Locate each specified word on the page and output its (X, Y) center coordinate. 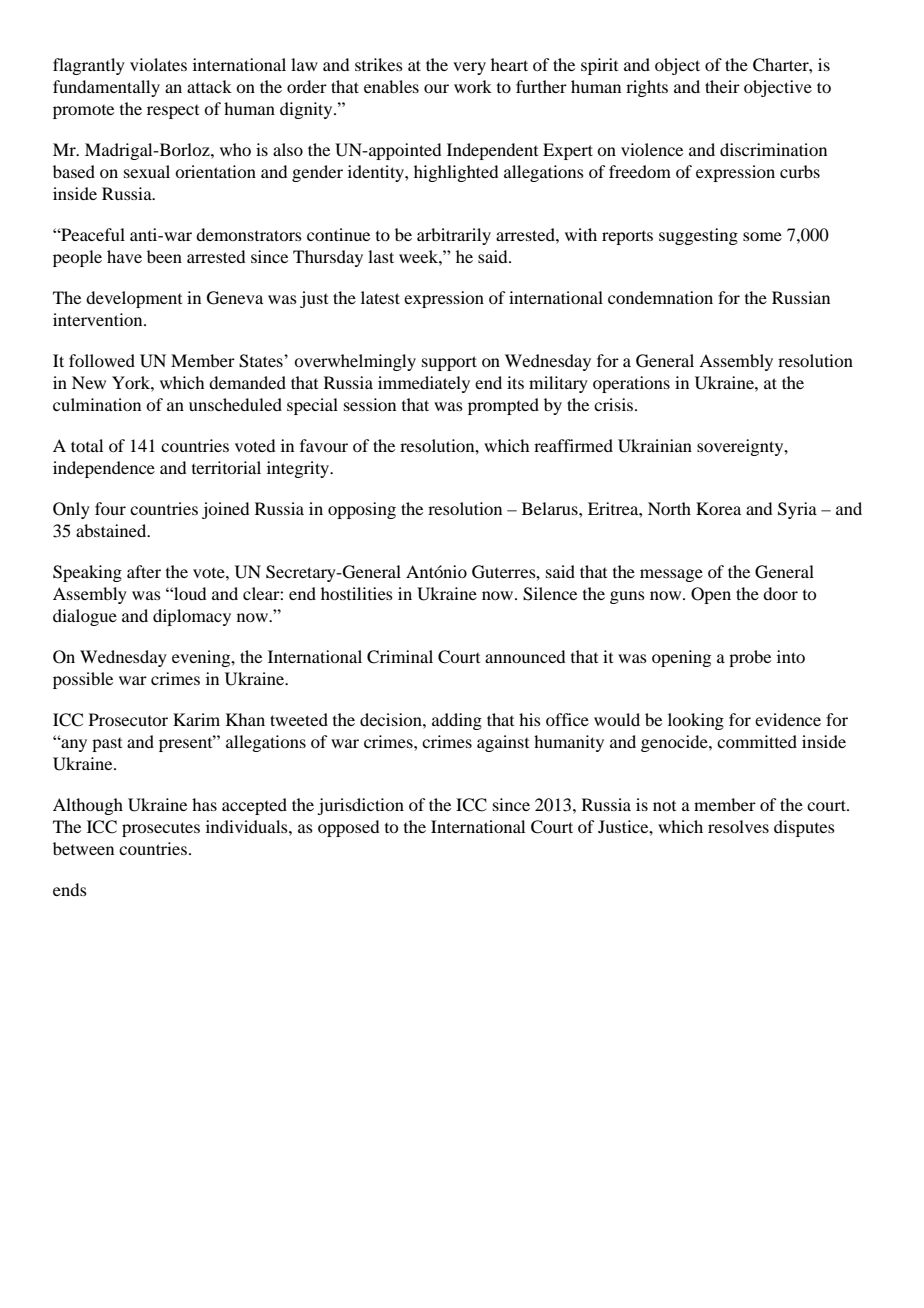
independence (104, 469)
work (473, 86)
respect (173, 112)
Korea (718, 508)
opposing (362, 510)
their (722, 86)
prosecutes (161, 829)
